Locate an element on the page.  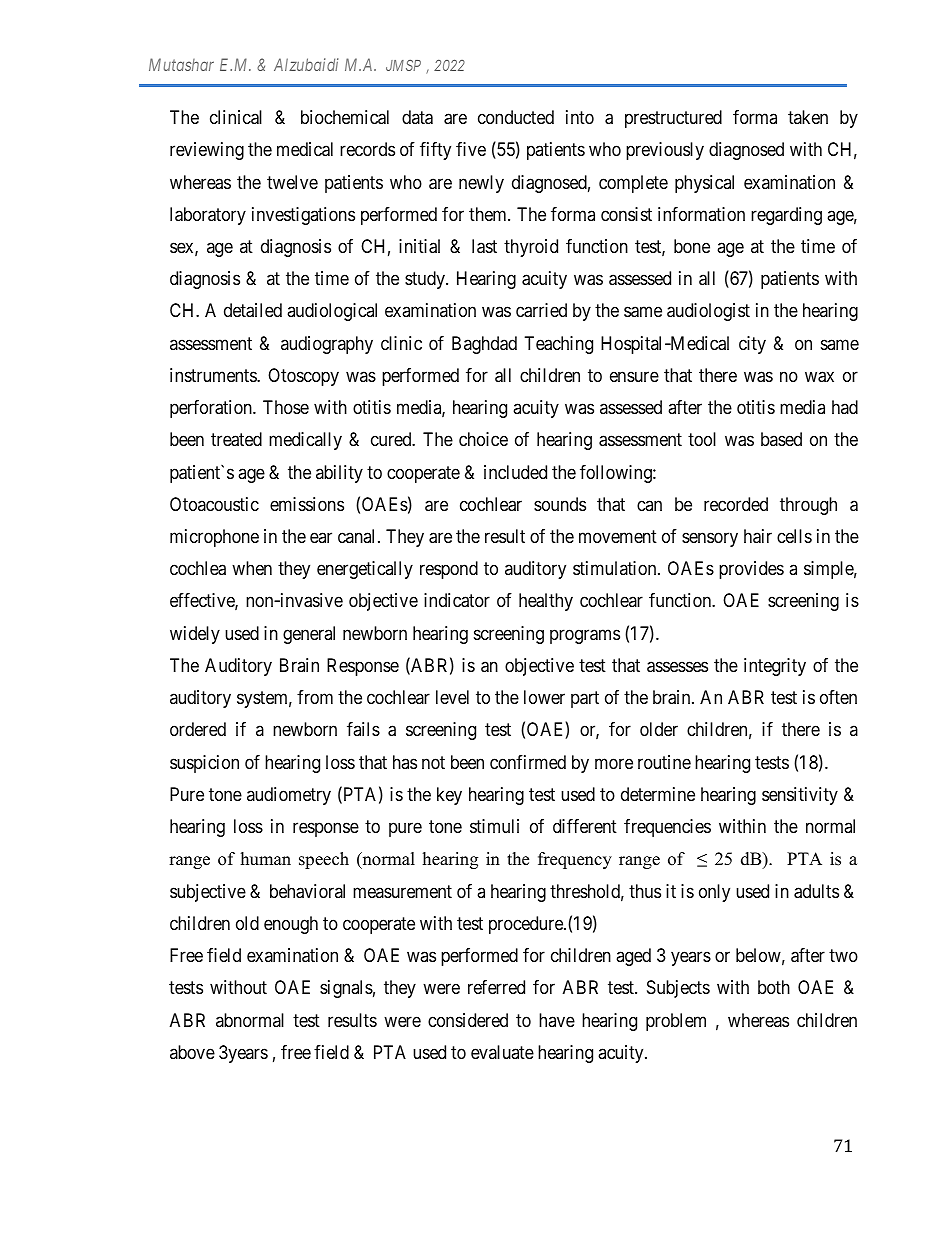
taken is located at coordinates (808, 117).
